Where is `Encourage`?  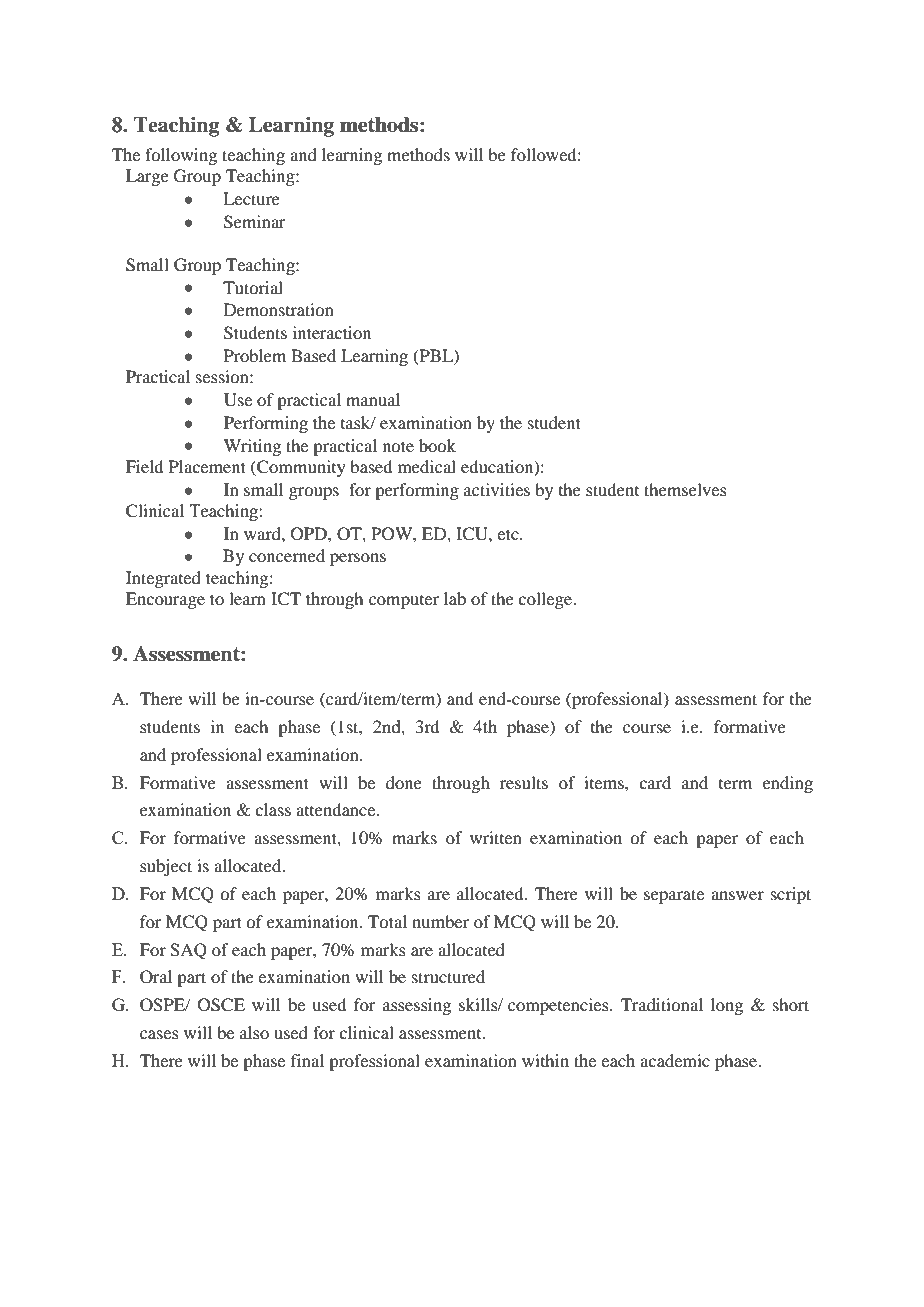 Encourage is located at coordinates (165, 600).
